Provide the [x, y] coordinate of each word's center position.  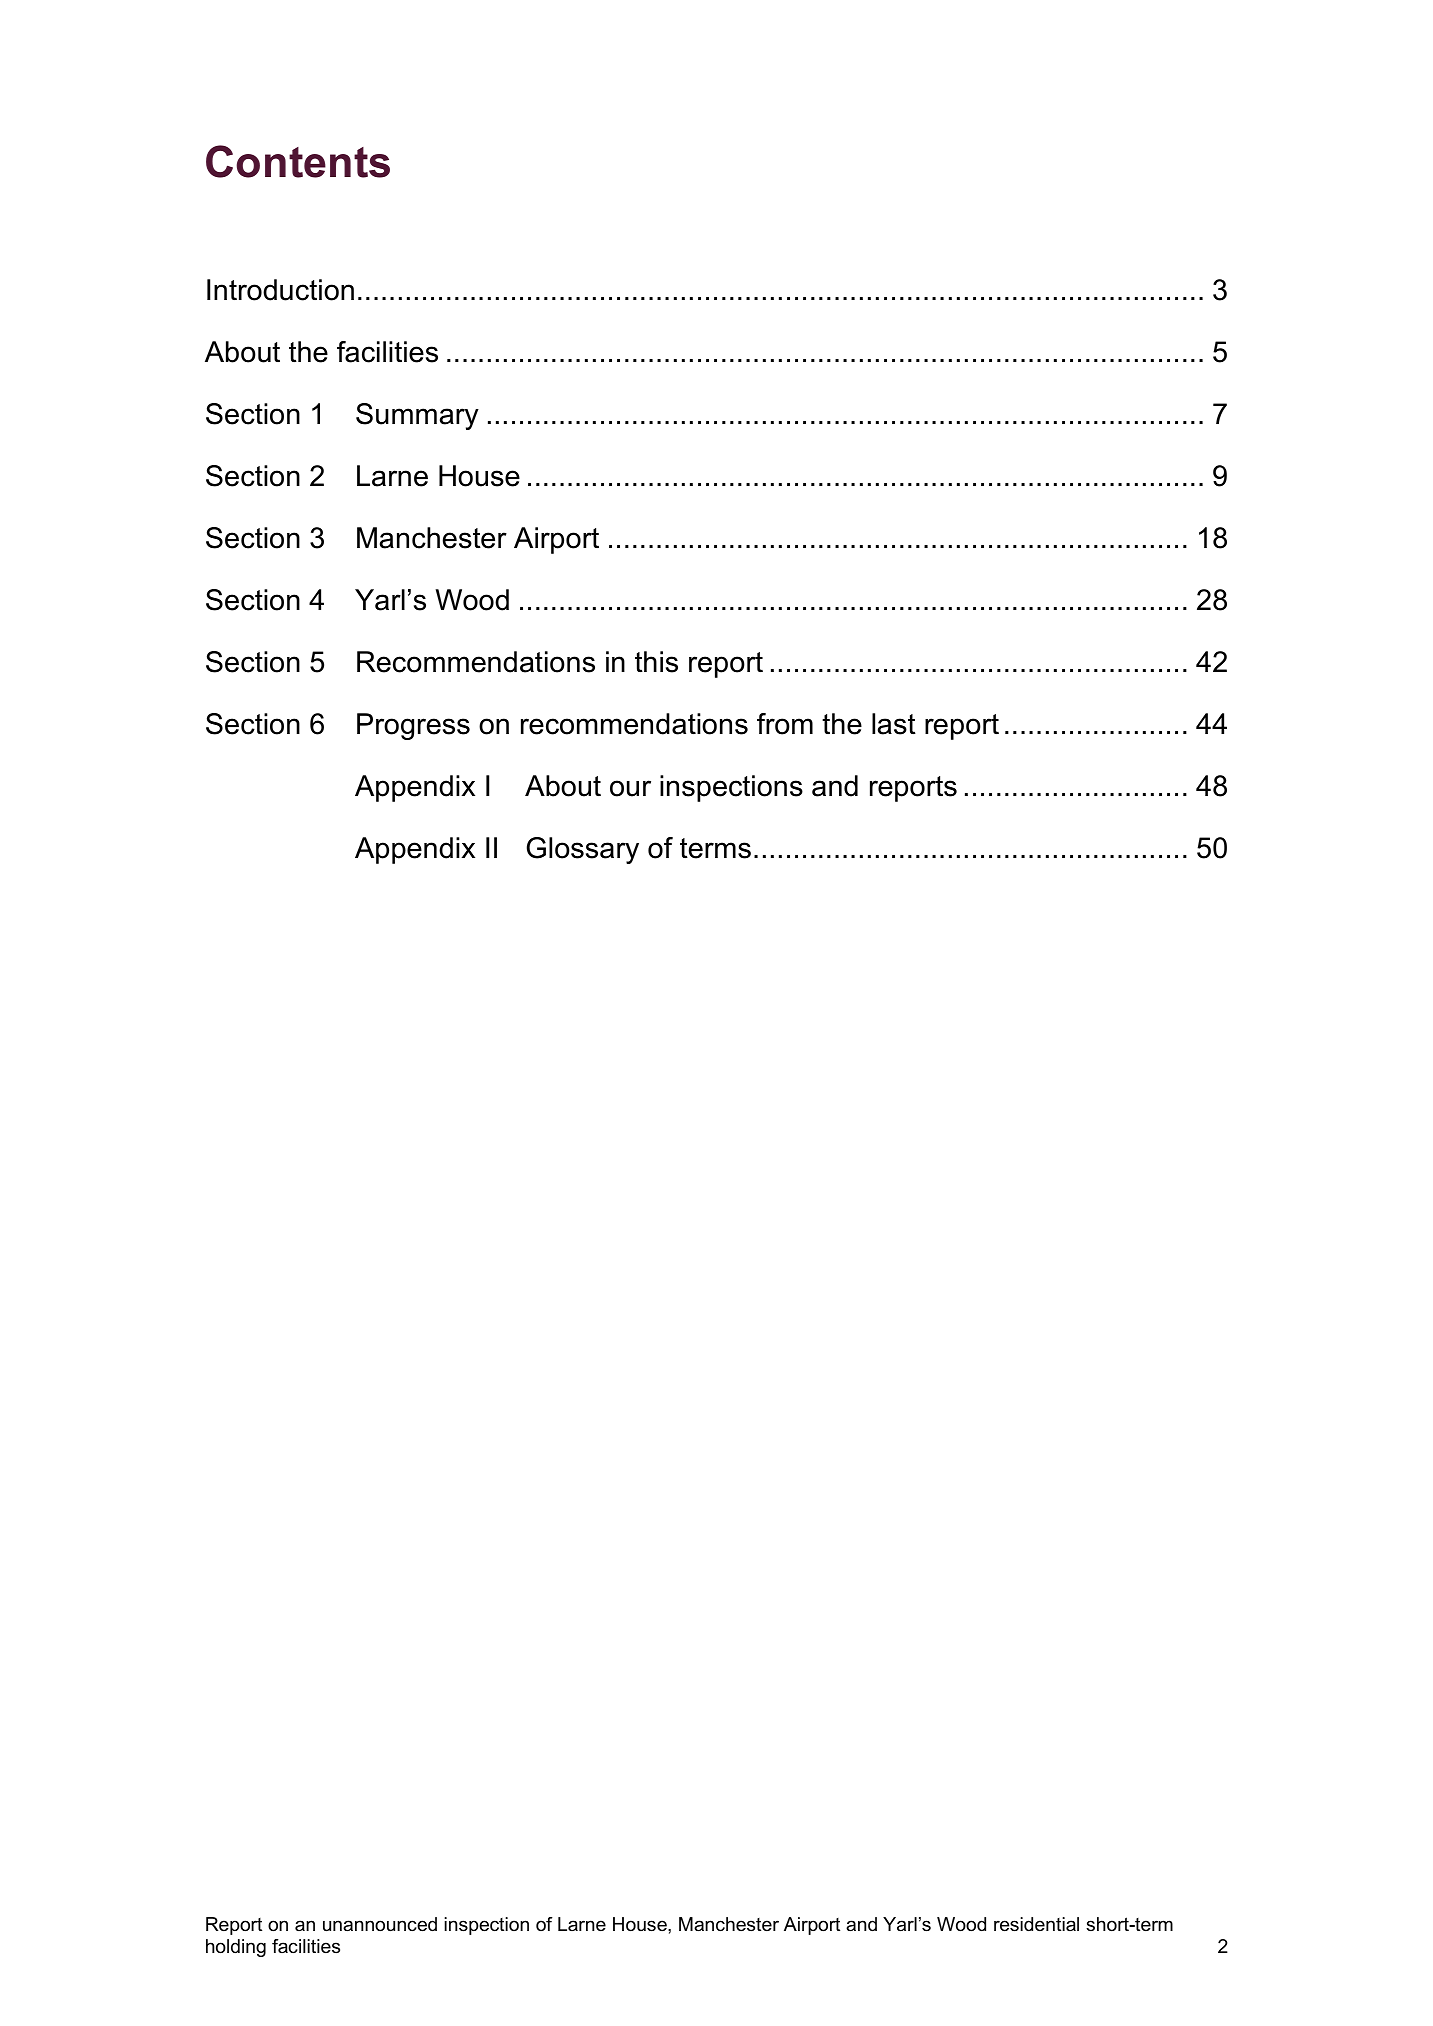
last [894, 724]
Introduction [280, 290]
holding [236, 1948]
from [785, 724]
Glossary [583, 850]
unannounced [380, 1924]
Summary [417, 416]
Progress [413, 726]
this [656, 662]
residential [1036, 1924]
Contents [298, 161]
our [630, 788]
